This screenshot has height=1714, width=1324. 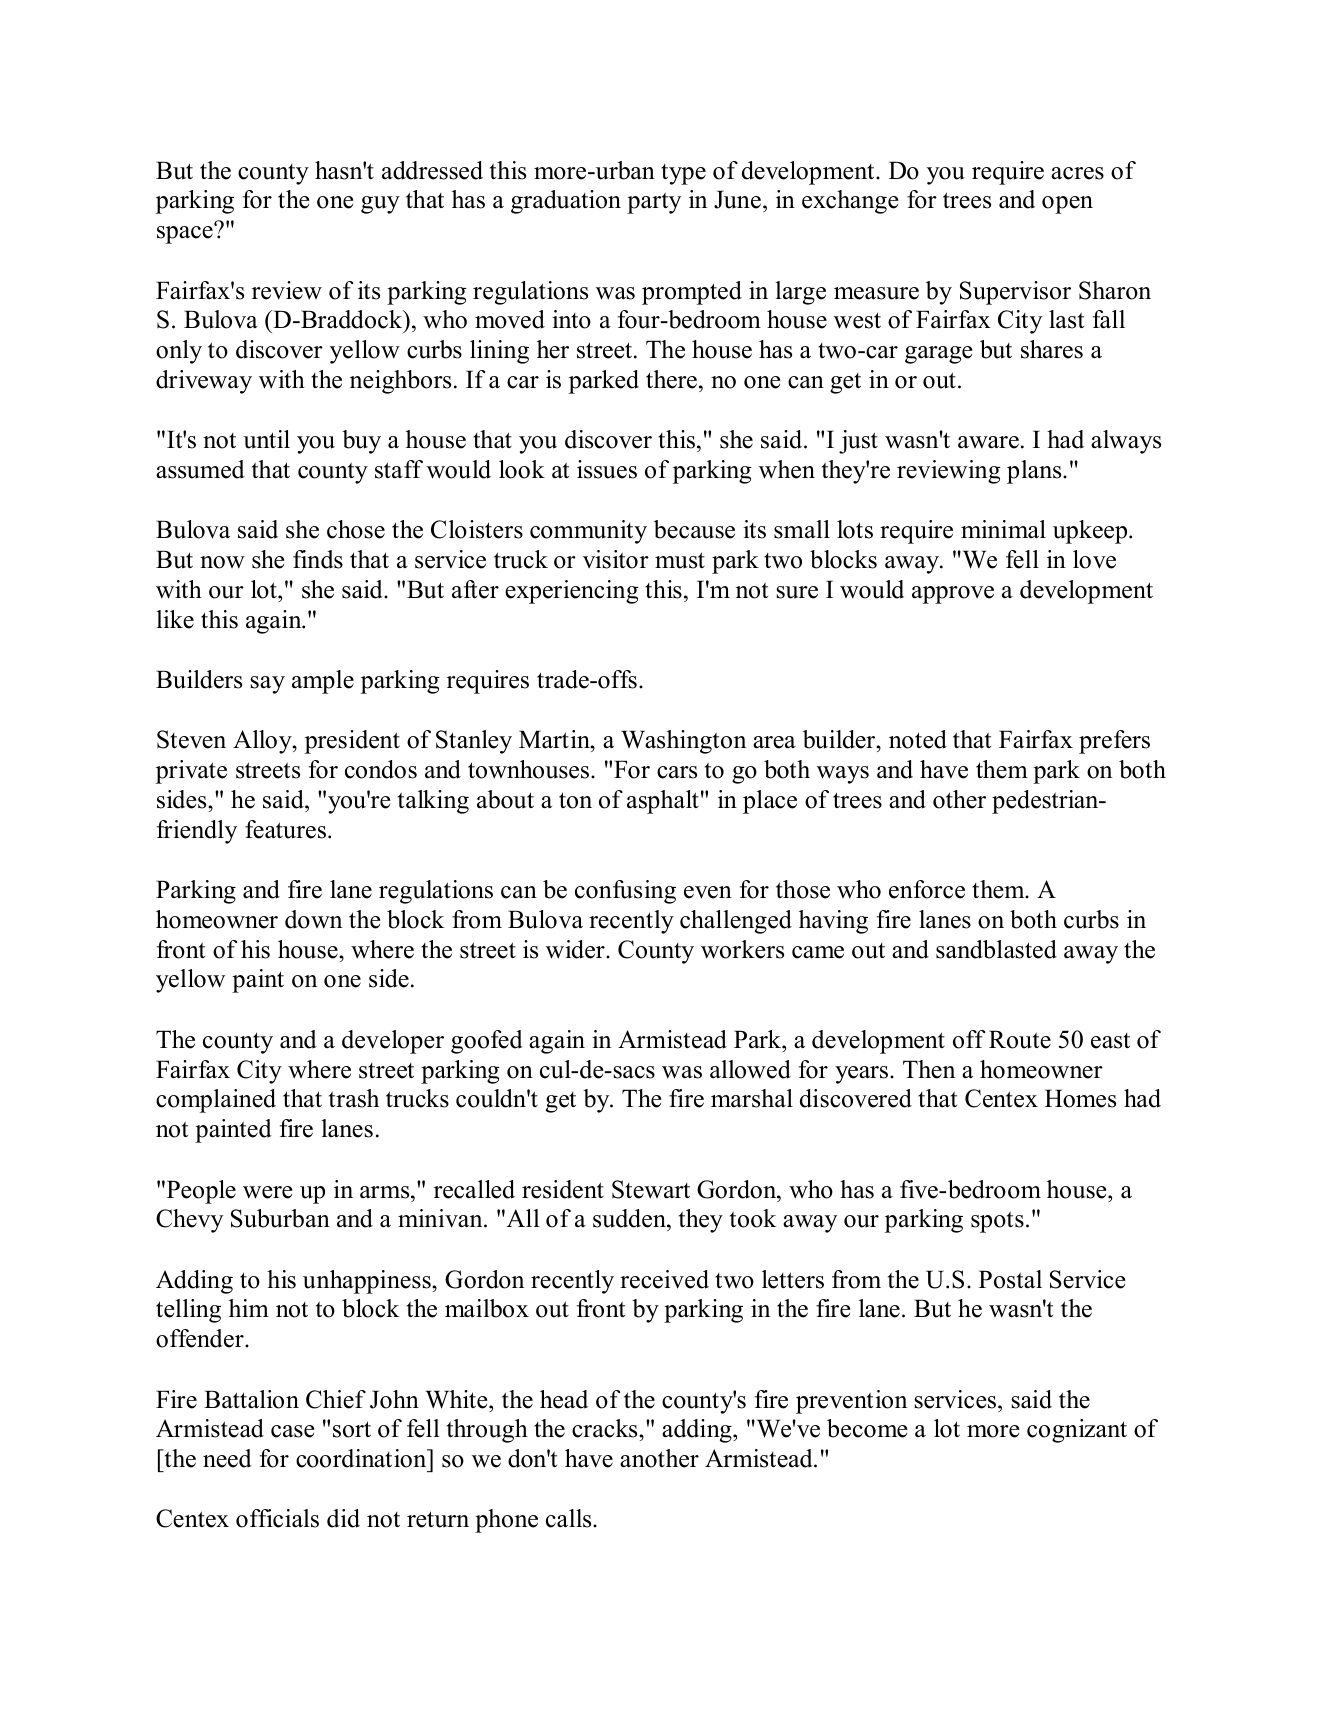 I want to click on guy, so click(x=380, y=205).
